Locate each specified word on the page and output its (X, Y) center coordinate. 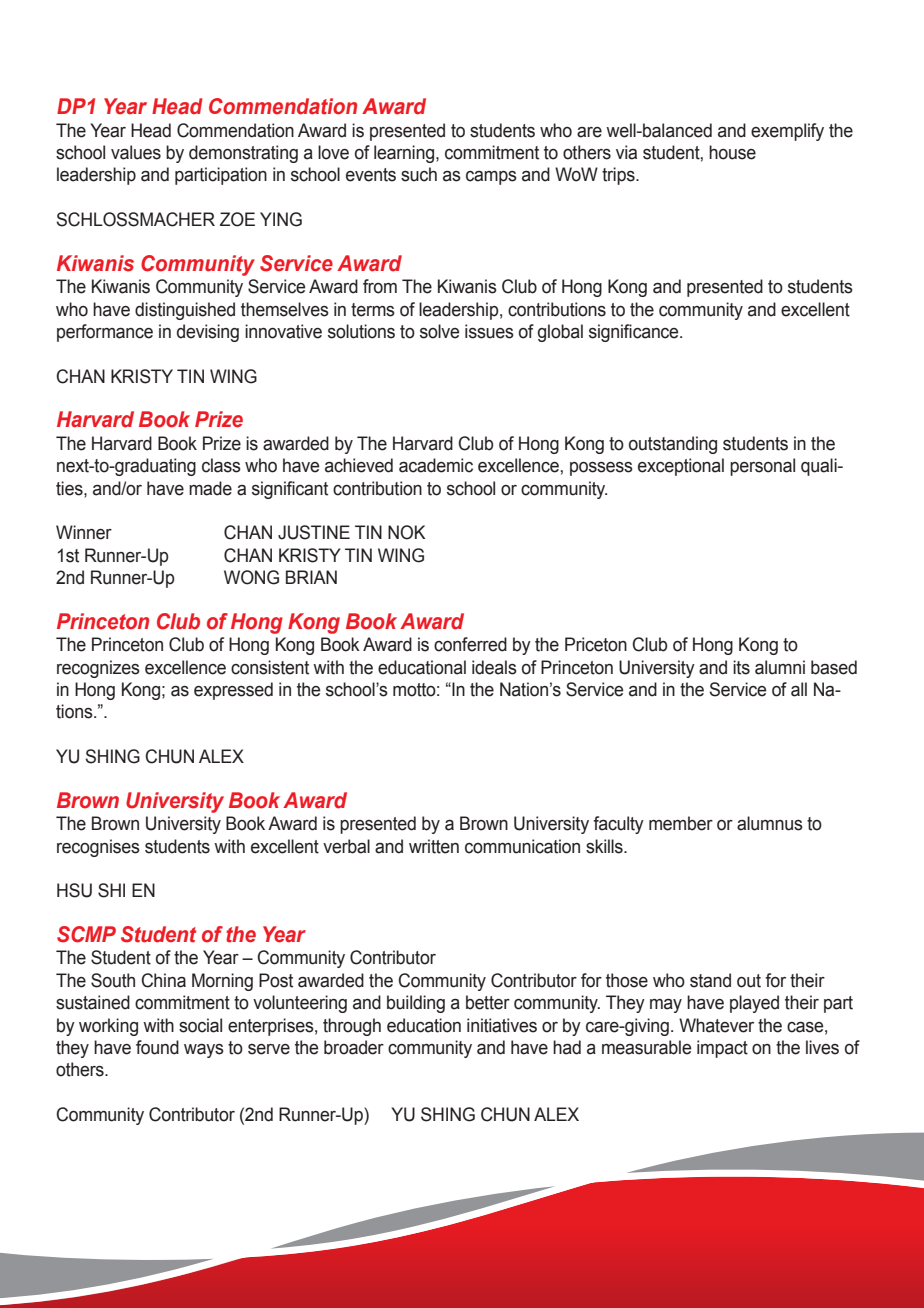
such (419, 174)
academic (436, 465)
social (200, 1025)
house (732, 152)
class (221, 465)
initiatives (502, 1025)
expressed (233, 691)
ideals (494, 667)
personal (762, 467)
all (799, 689)
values (136, 152)
